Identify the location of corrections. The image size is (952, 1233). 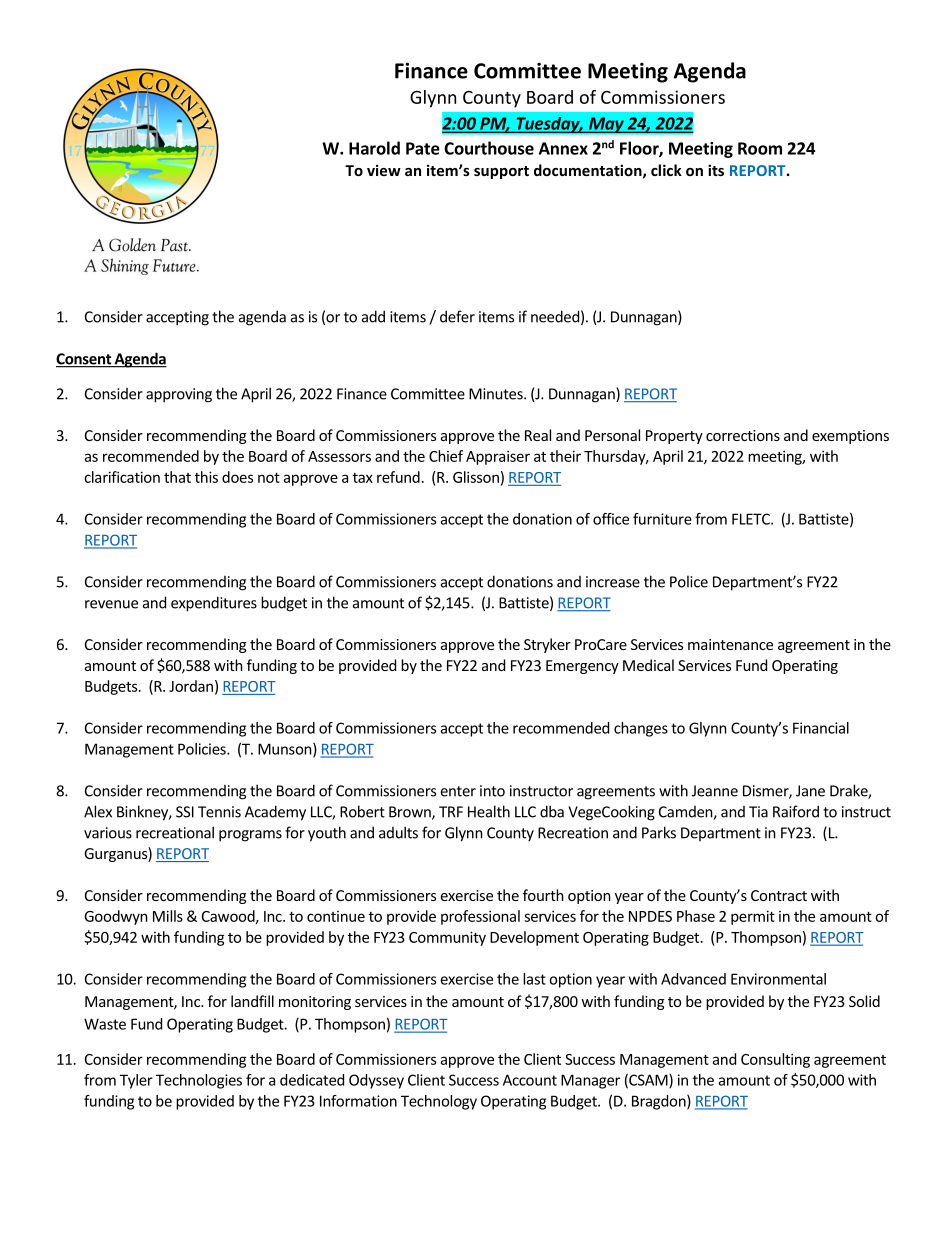
(743, 435).
